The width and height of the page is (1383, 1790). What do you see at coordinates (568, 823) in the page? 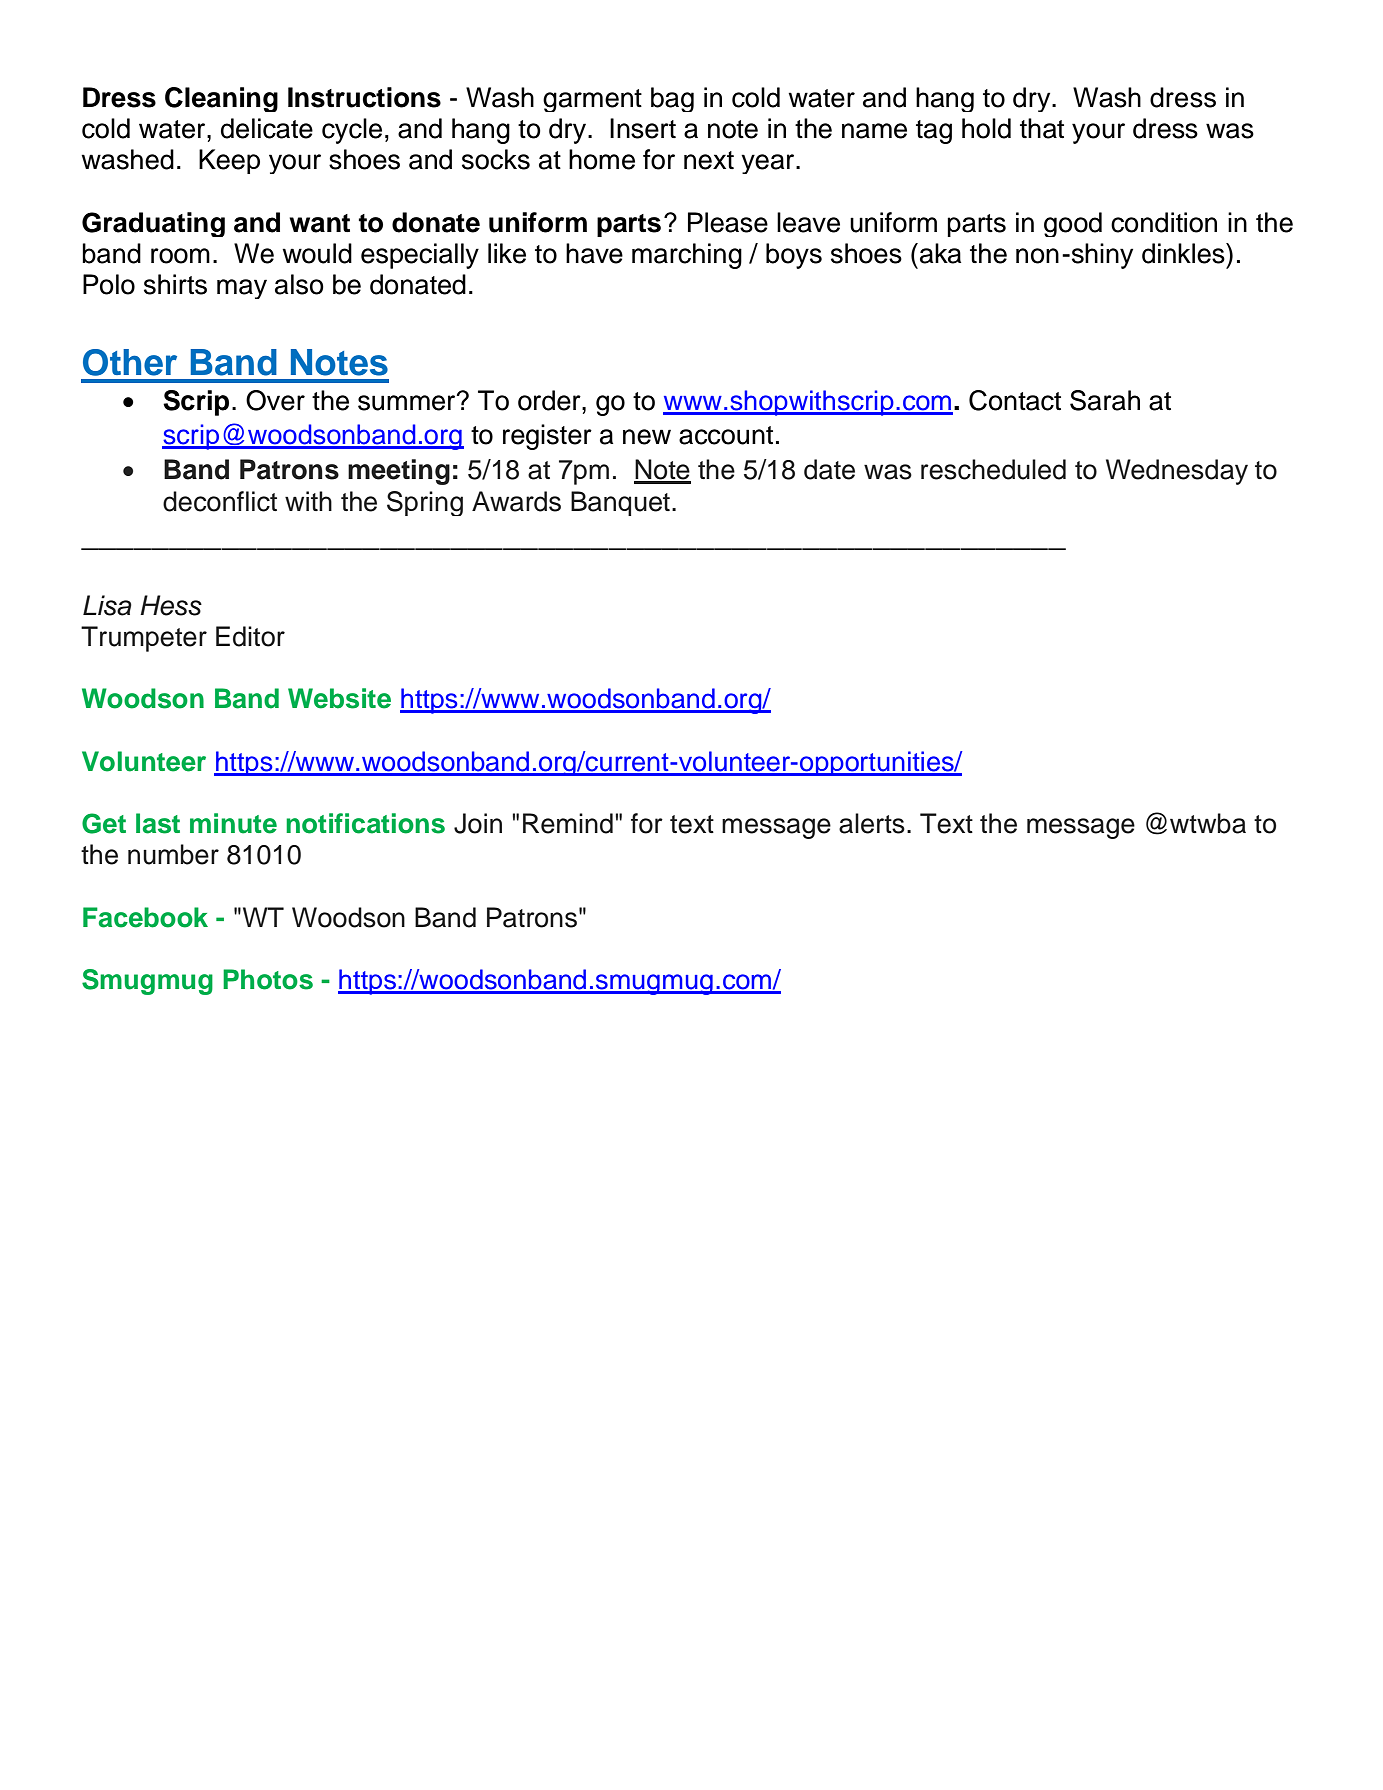
I see `Remind` at bounding box center [568, 823].
